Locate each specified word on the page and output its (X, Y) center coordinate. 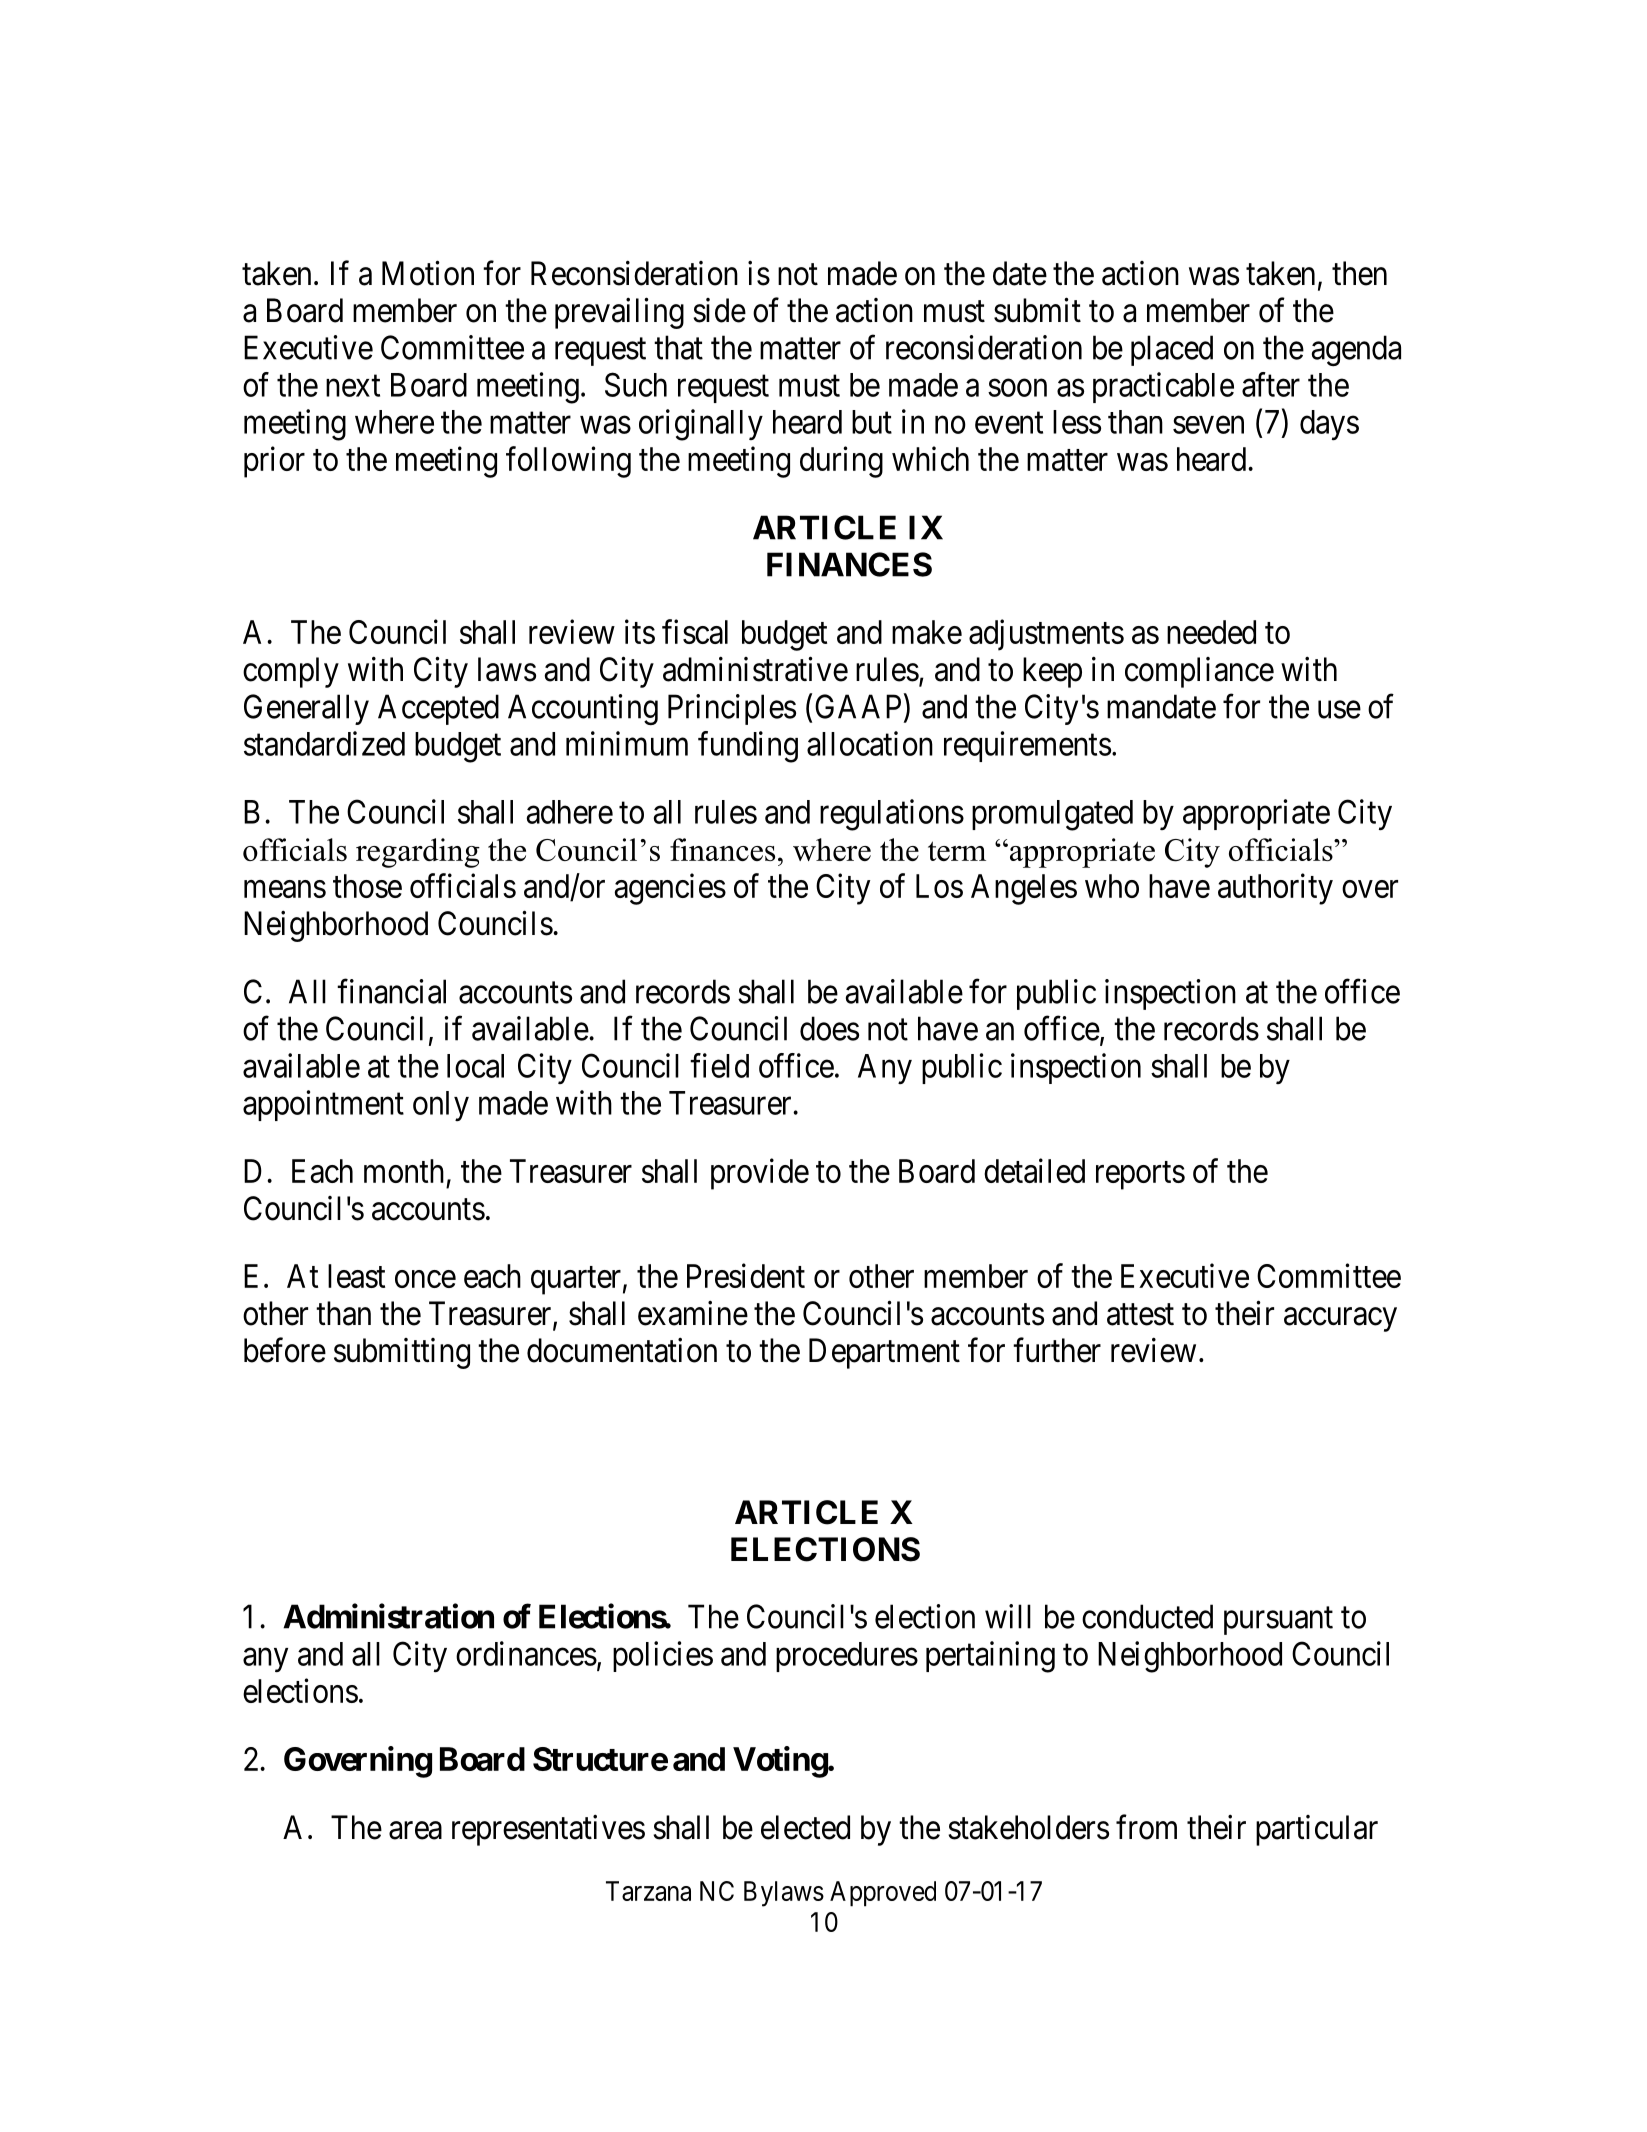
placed (1172, 350)
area (415, 1831)
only (441, 1106)
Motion (428, 273)
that (678, 347)
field (719, 1065)
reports (1140, 1176)
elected (805, 1827)
